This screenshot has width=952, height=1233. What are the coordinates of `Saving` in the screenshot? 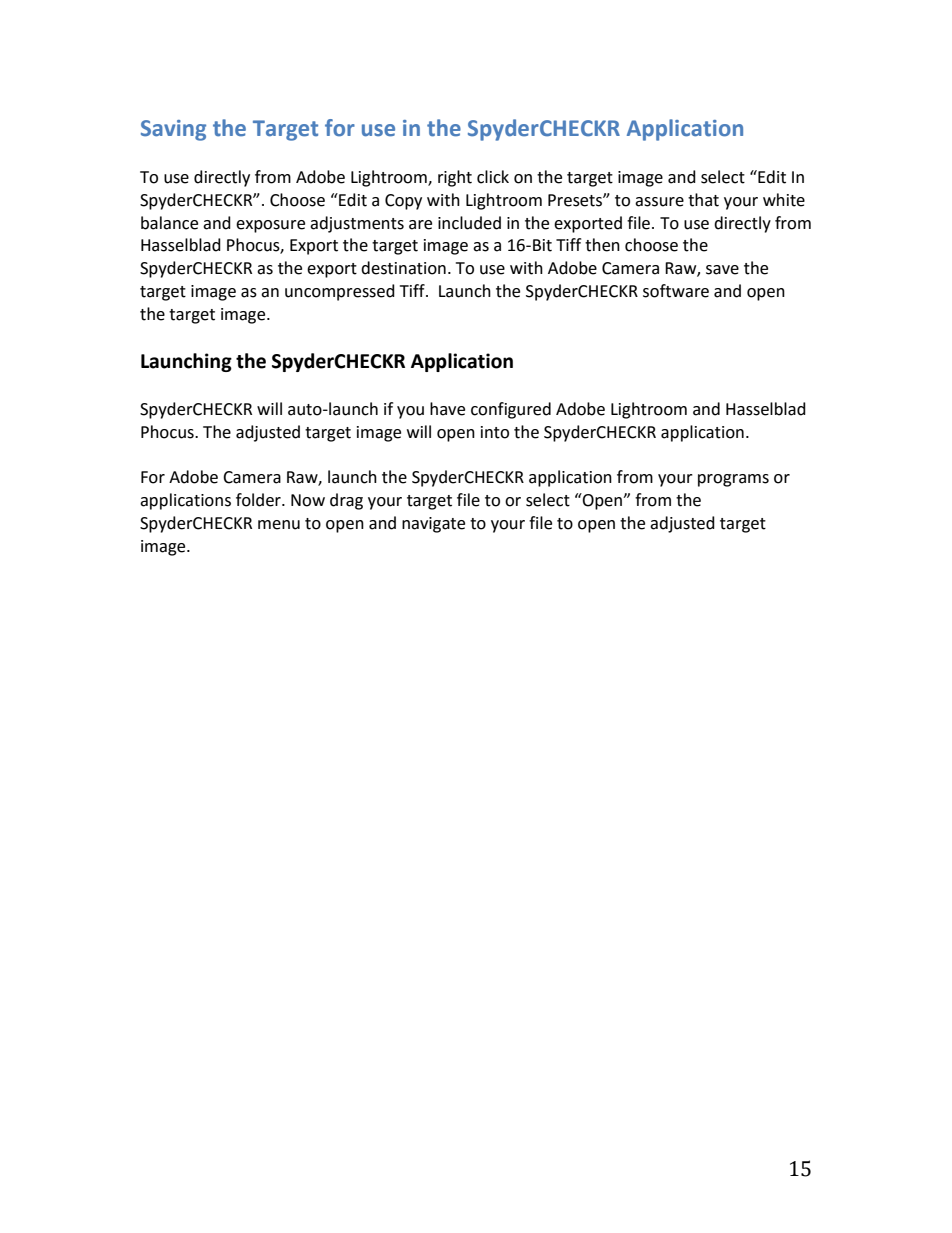 It's located at (173, 130).
